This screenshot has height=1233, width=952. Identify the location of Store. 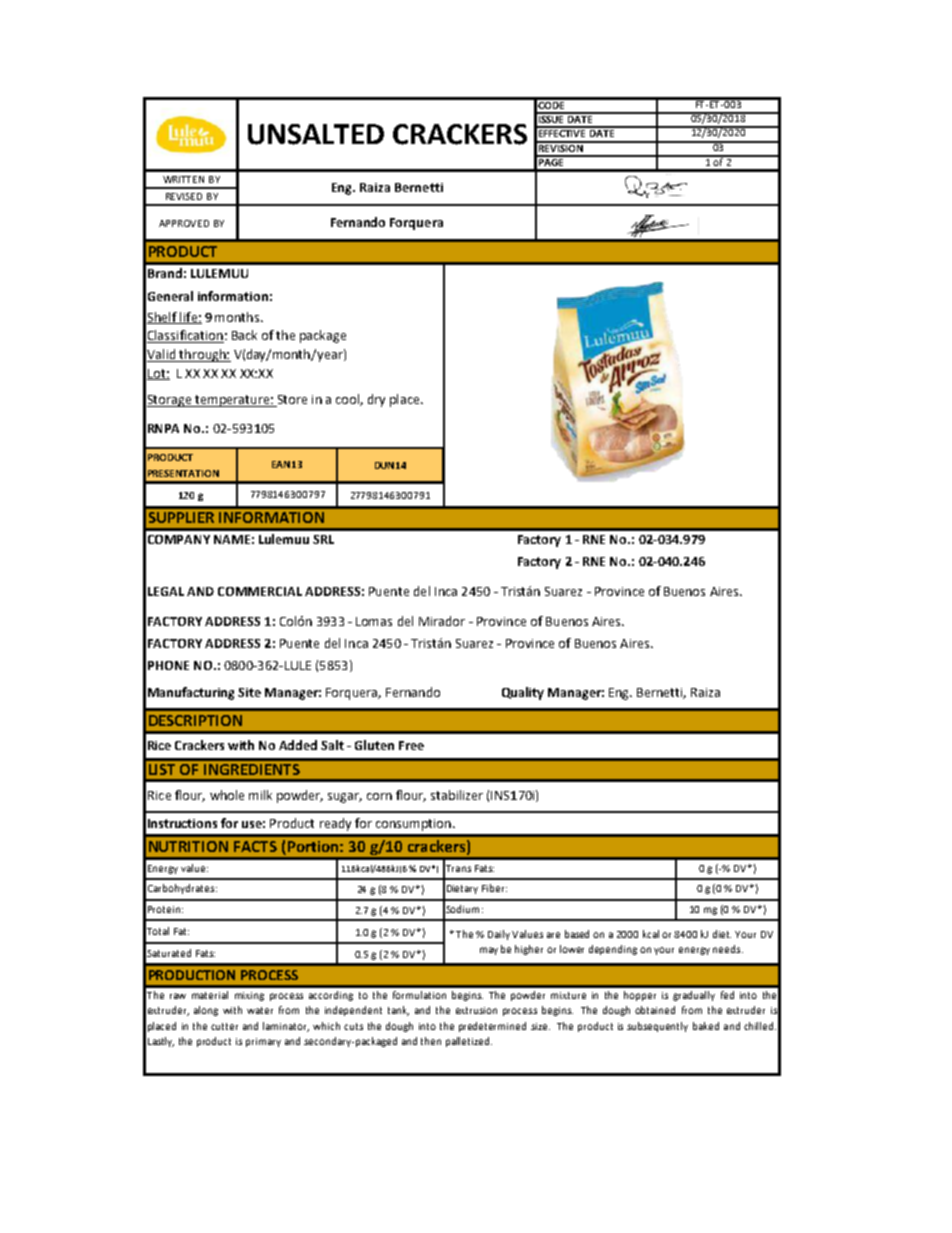
(291, 401).
